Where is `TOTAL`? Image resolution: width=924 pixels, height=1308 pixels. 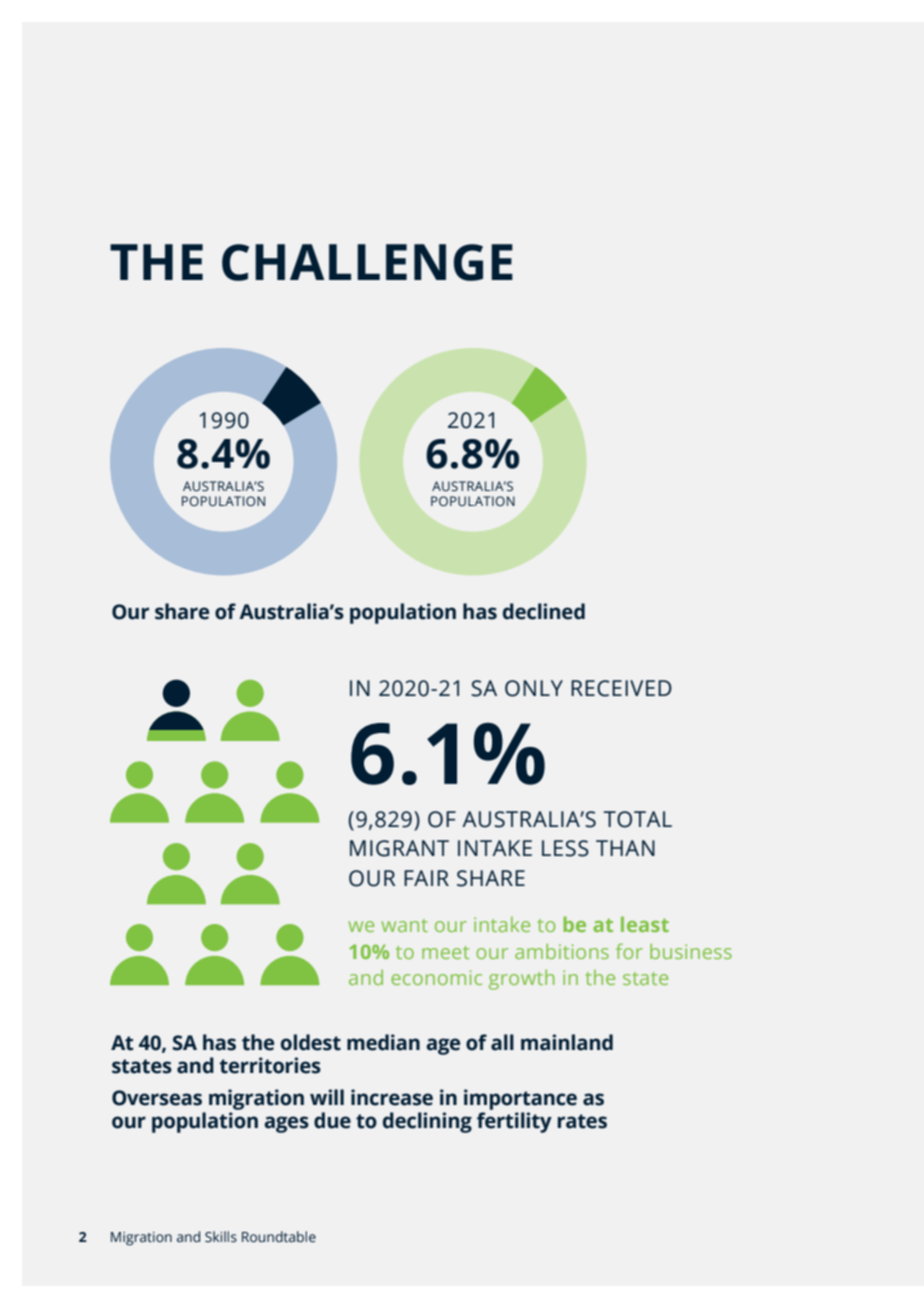 TOTAL is located at coordinates (637, 819).
